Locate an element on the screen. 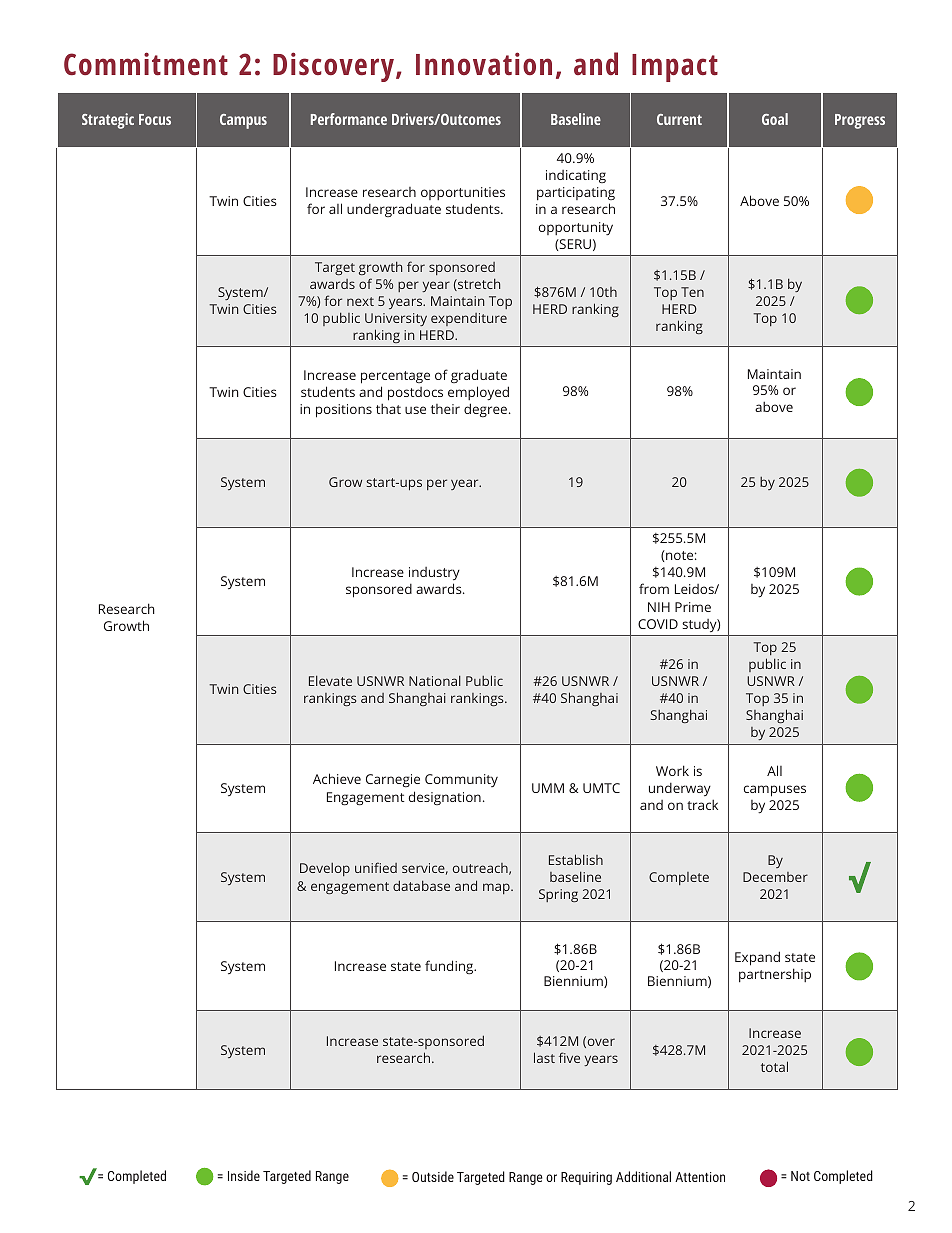 This screenshot has width=952, height=1233. Elevate is located at coordinates (330, 680).
